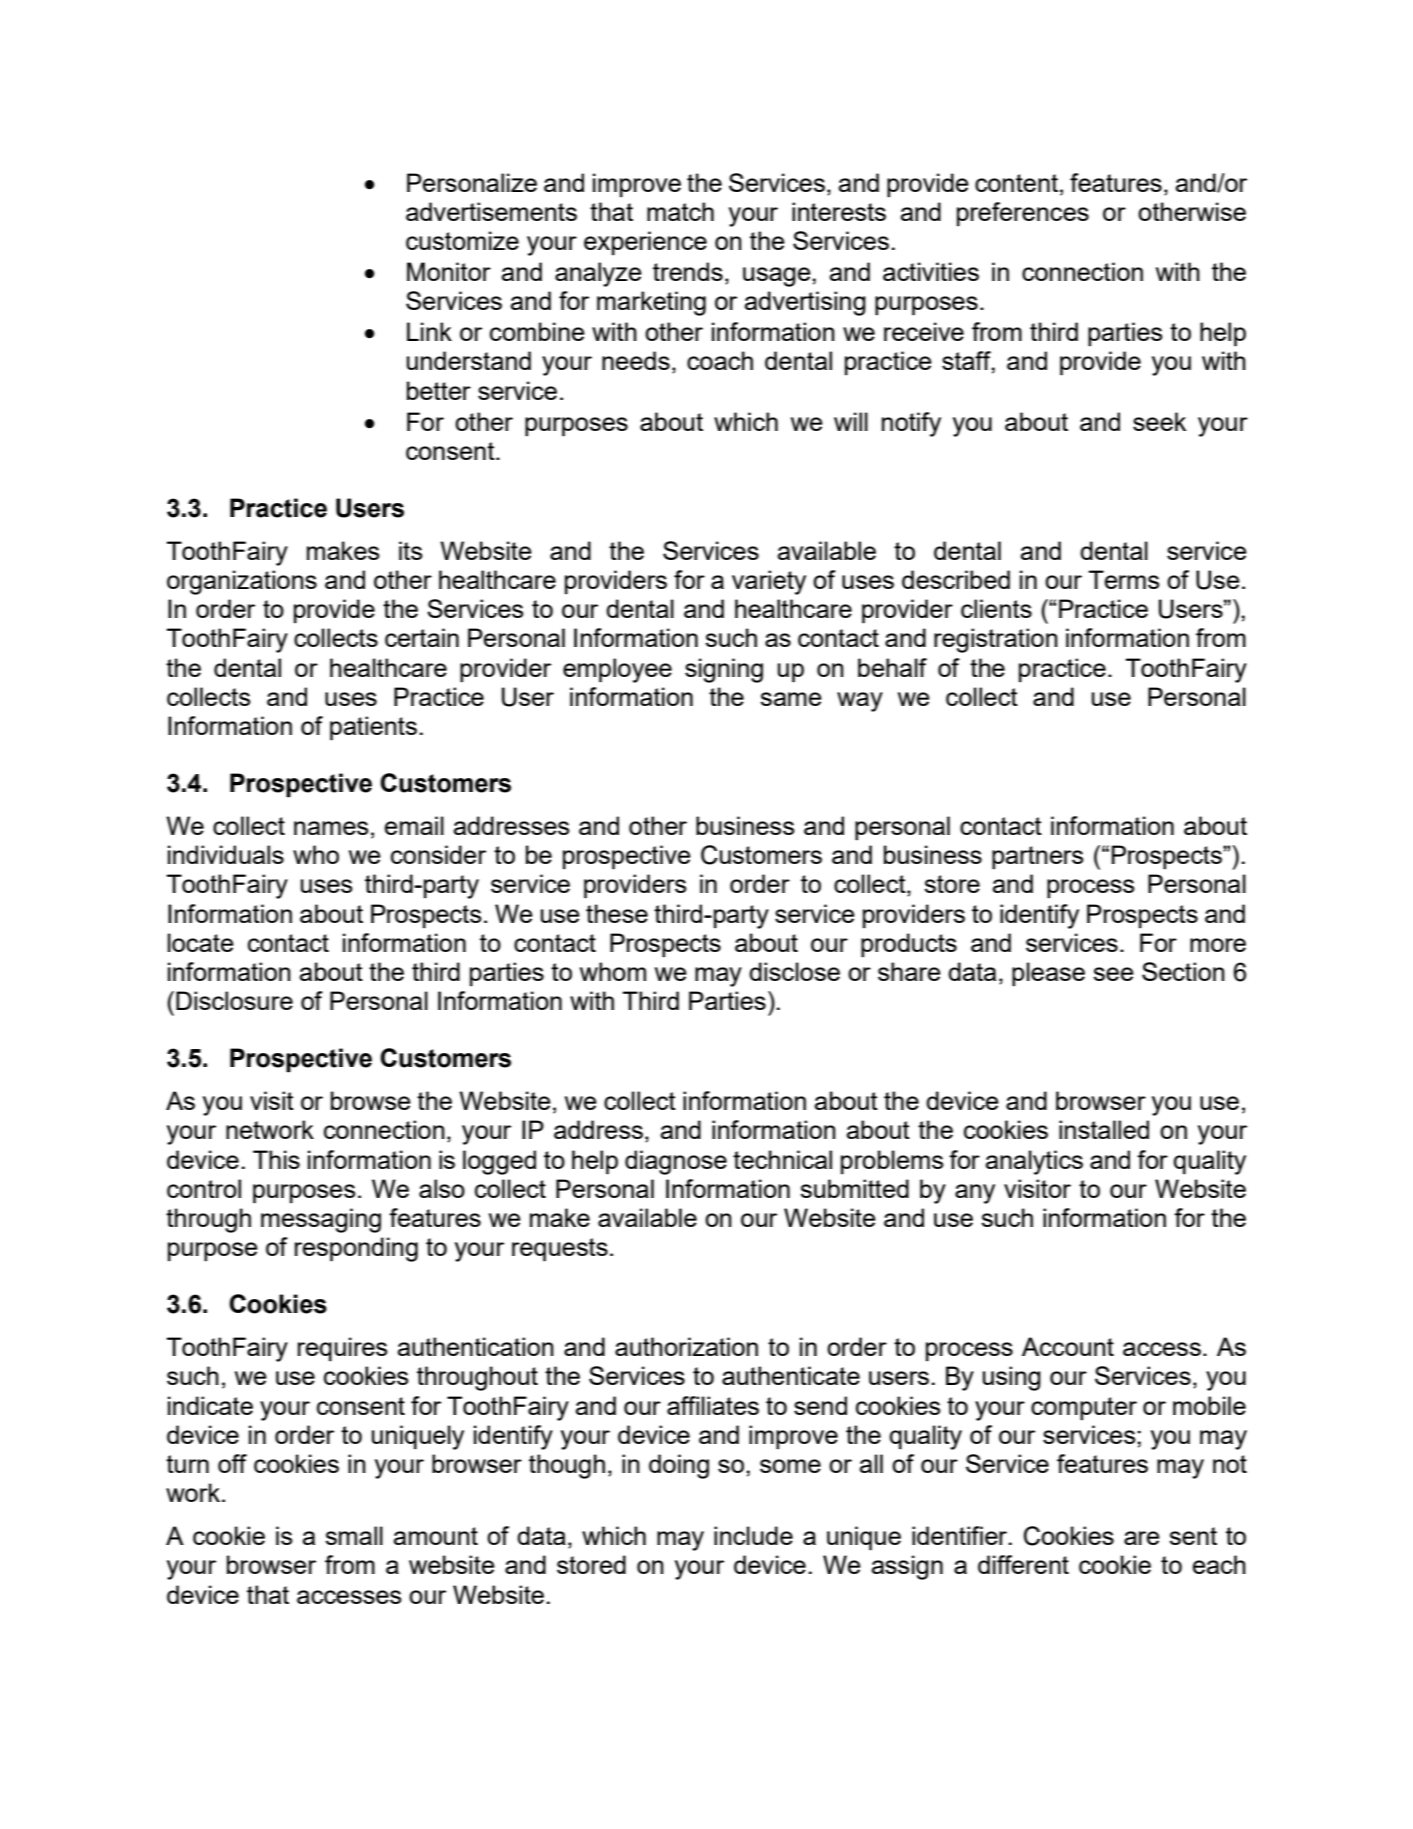 Image resolution: width=1413 pixels, height=1829 pixels. What do you see at coordinates (996, 640) in the screenshot?
I see `registration` at bounding box center [996, 640].
